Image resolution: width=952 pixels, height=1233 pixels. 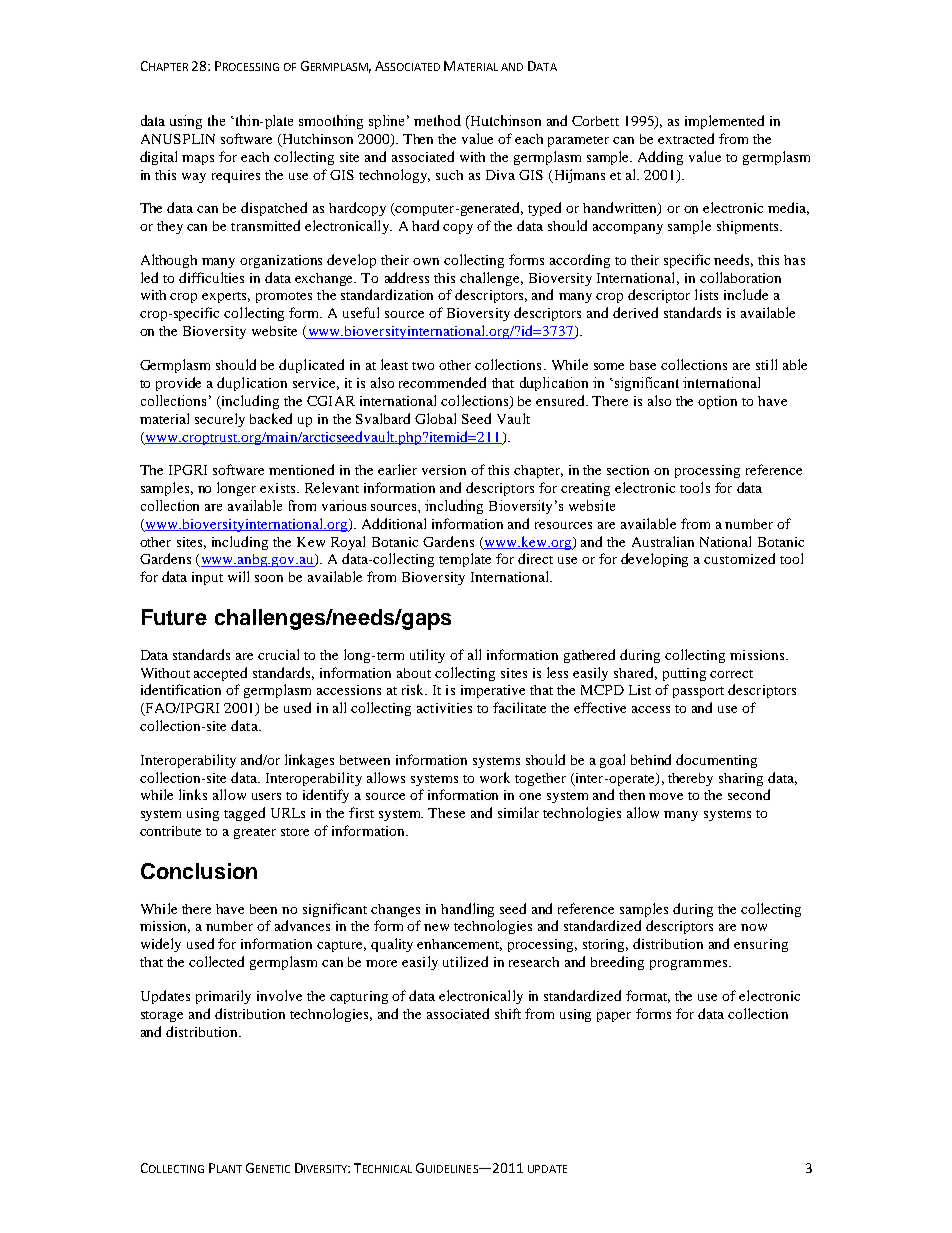 What do you see at coordinates (198, 160) in the image?
I see `maps` at bounding box center [198, 160].
